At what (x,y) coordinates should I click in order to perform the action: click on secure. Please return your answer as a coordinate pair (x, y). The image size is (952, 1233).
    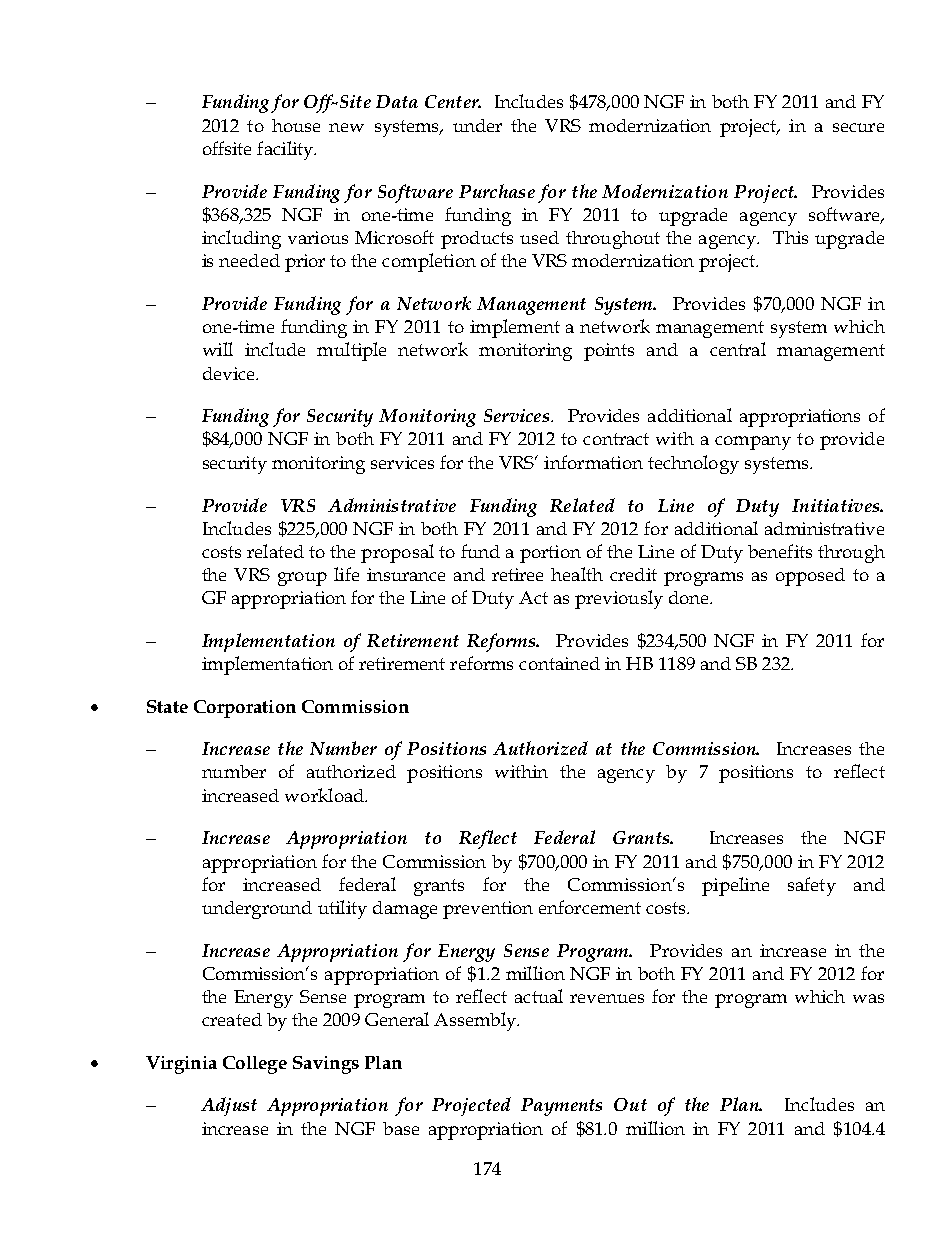
    Looking at the image, I should click on (858, 127).
